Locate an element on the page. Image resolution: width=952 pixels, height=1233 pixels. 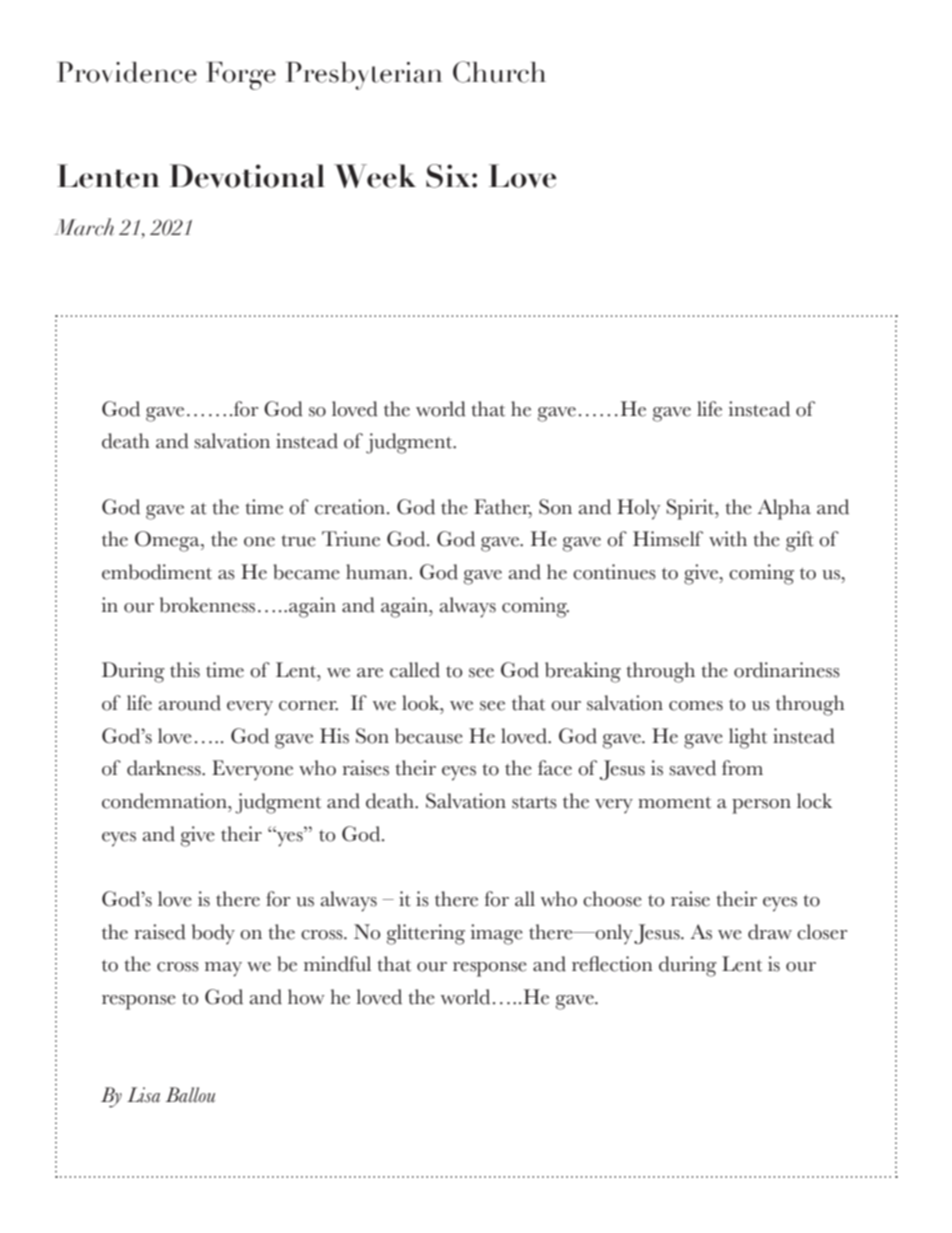
creation is located at coordinates (350, 507).
